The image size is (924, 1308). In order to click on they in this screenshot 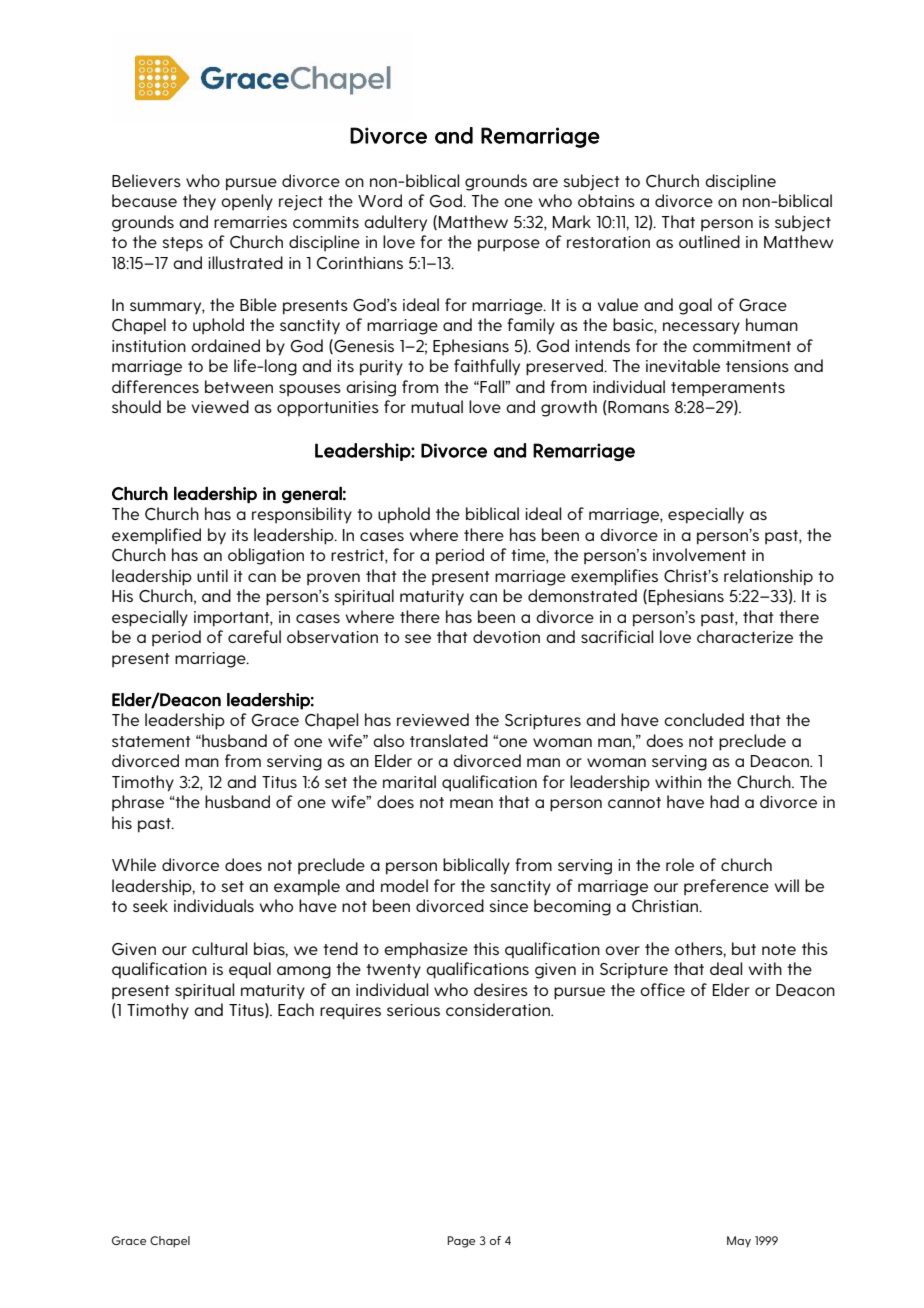, I will do `click(199, 202)`.
